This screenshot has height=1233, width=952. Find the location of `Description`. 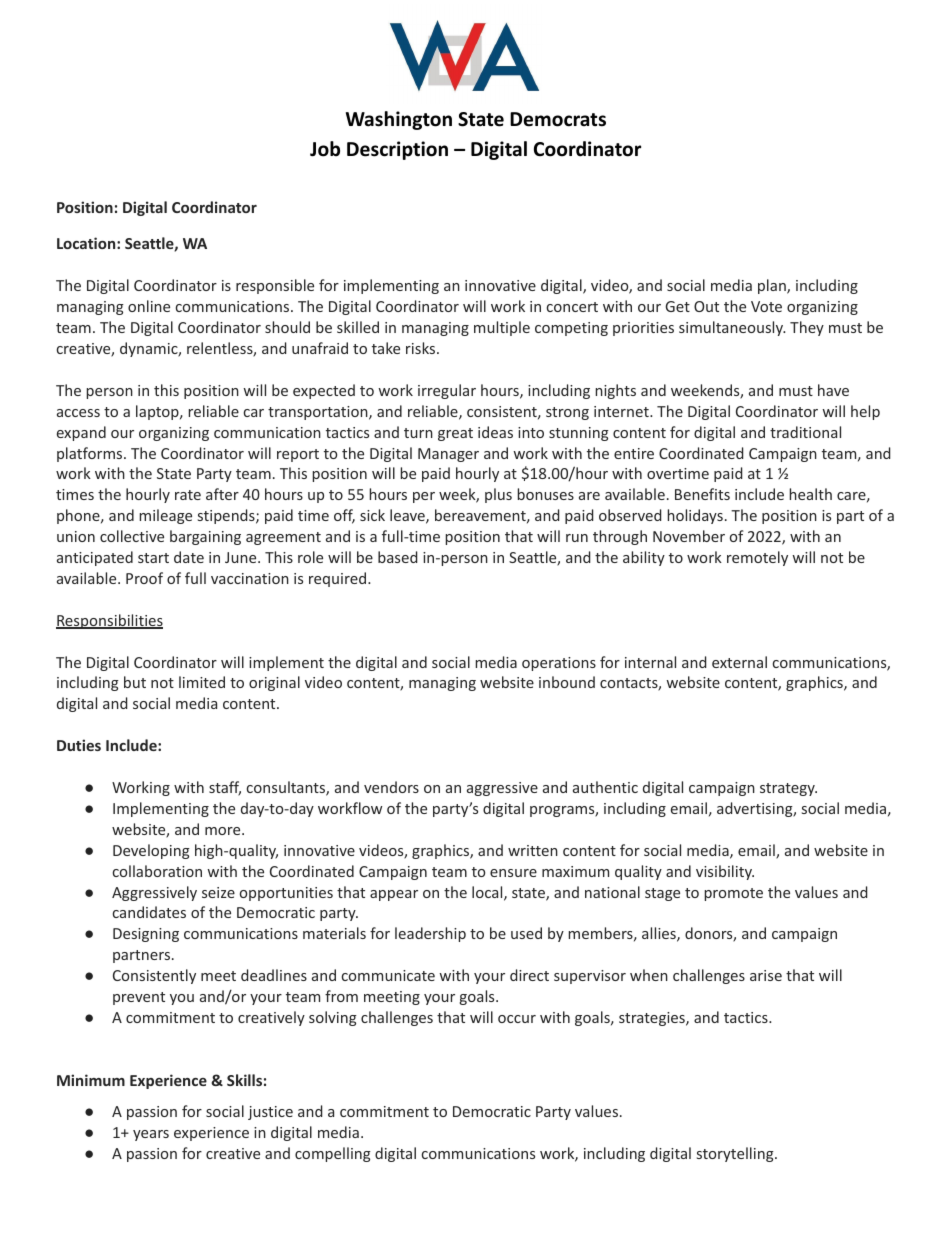

Description is located at coordinates (397, 150).
